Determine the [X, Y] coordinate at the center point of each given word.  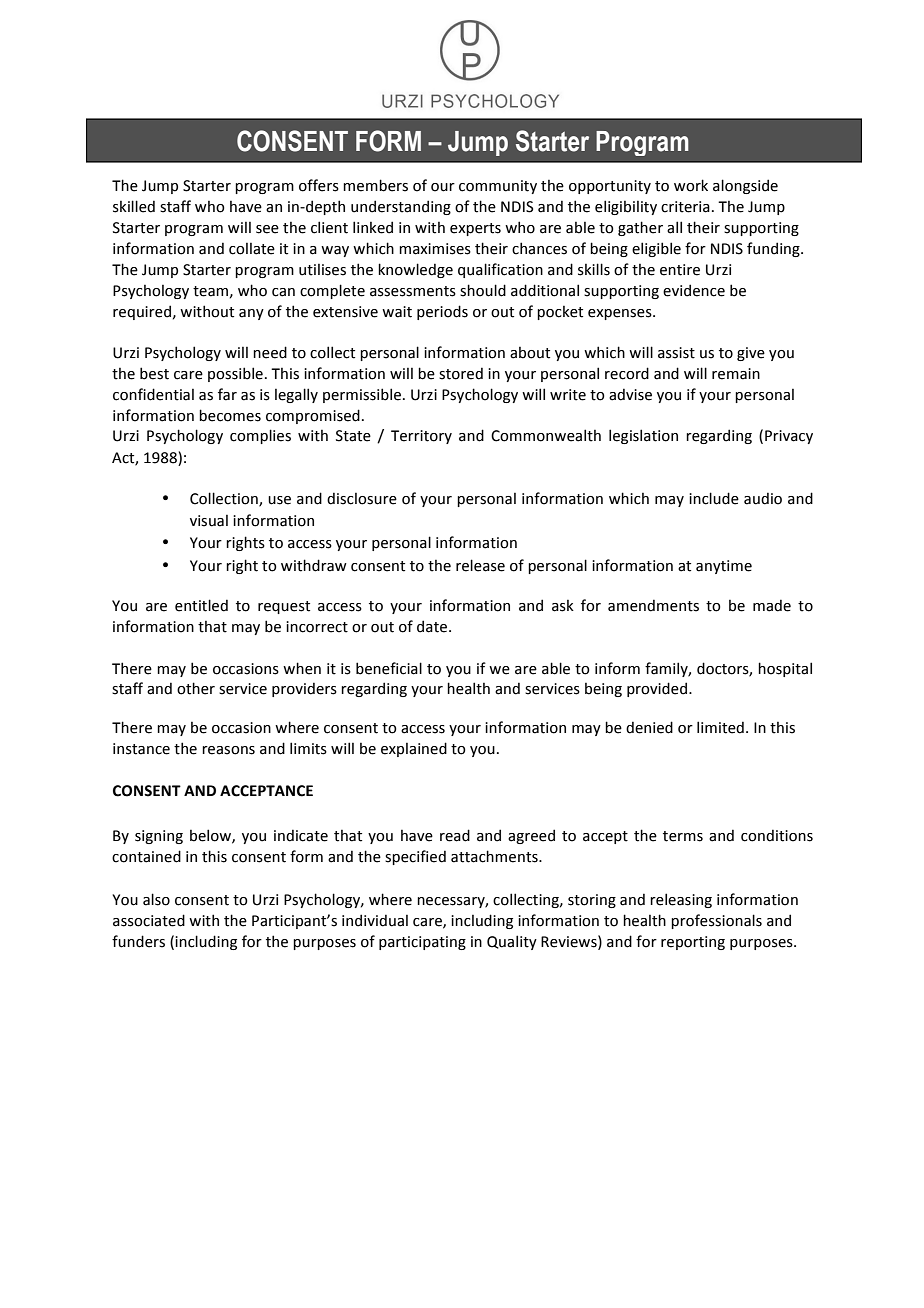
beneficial [389, 668]
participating [422, 943]
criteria [685, 207]
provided [657, 689]
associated [149, 920]
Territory [421, 437]
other [196, 688]
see [267, 229]
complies [260, 436]
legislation [643, 436]
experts [475, 229]
